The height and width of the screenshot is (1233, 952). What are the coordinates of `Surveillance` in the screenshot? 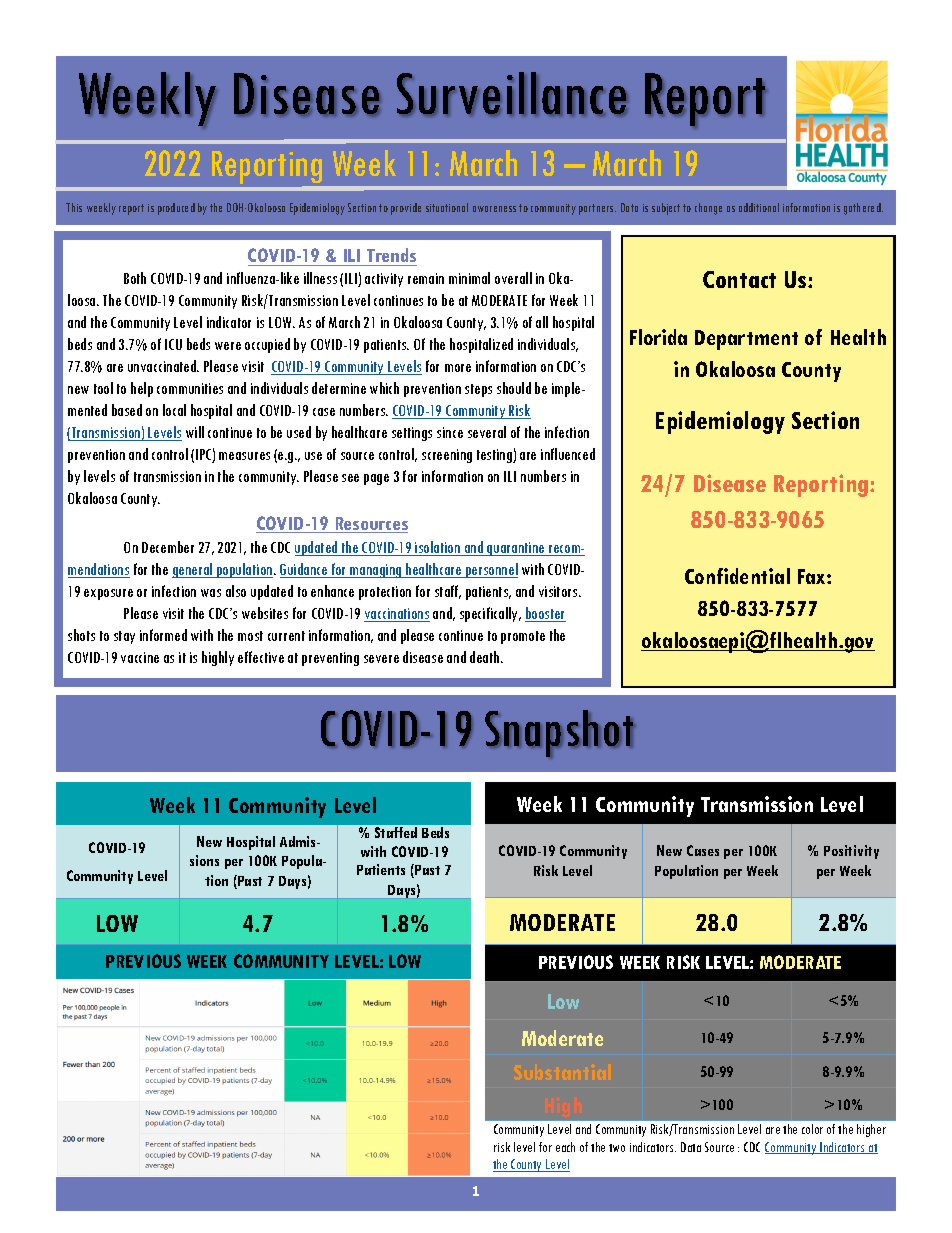 It's located at (512, 93).
